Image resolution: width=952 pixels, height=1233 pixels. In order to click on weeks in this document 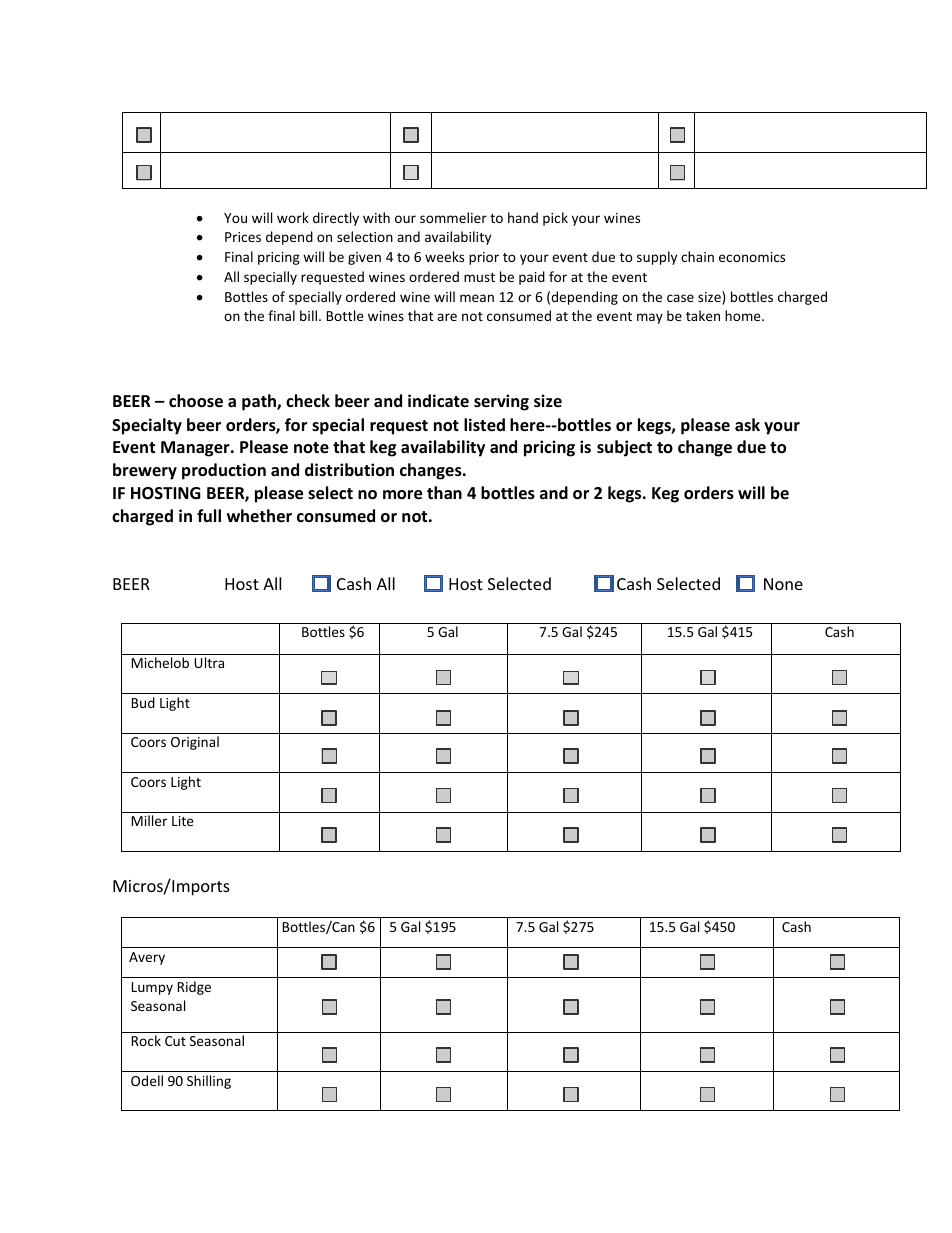, I will do `click(444, 256)`.
